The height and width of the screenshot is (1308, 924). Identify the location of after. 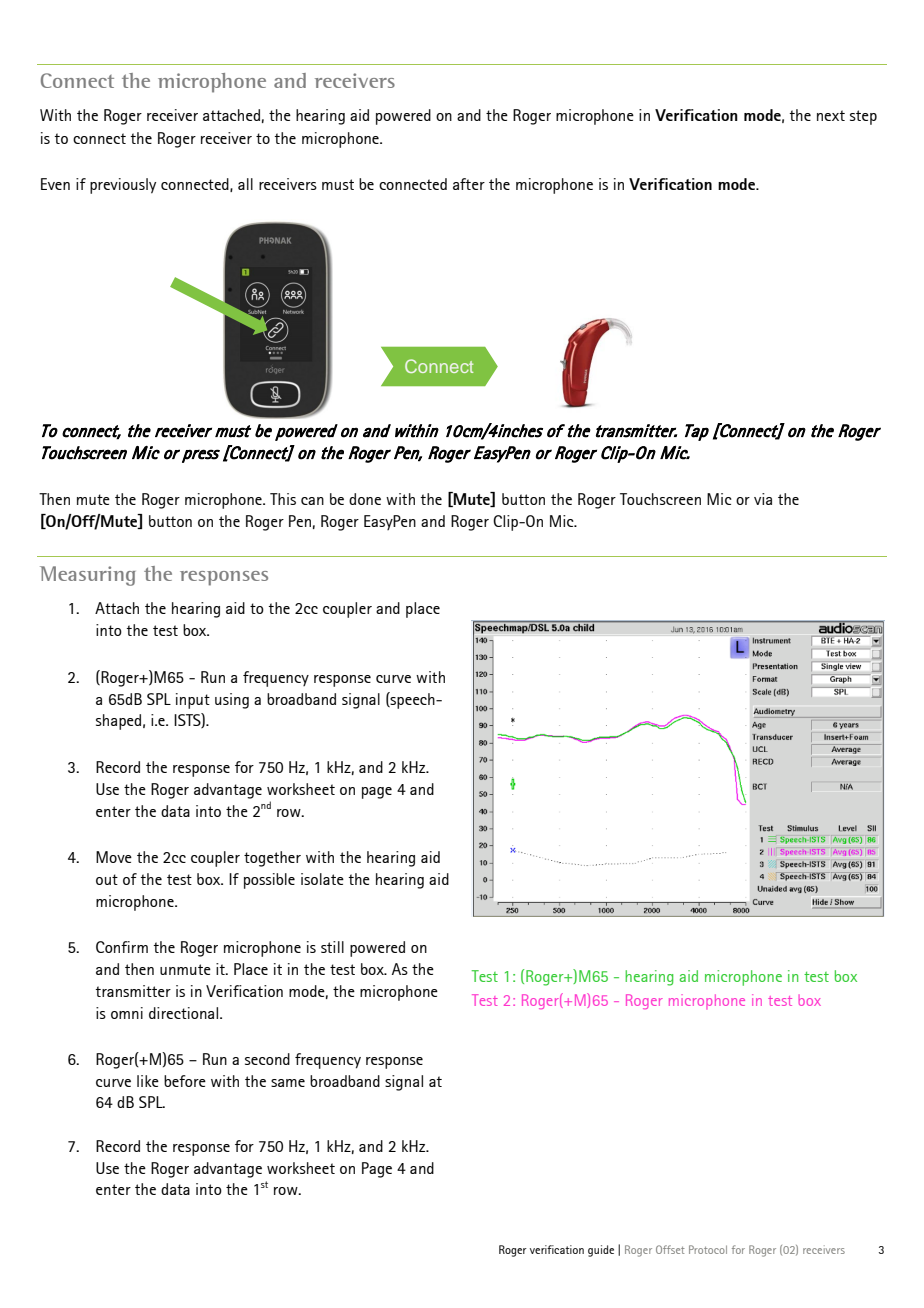
(469, 184).
